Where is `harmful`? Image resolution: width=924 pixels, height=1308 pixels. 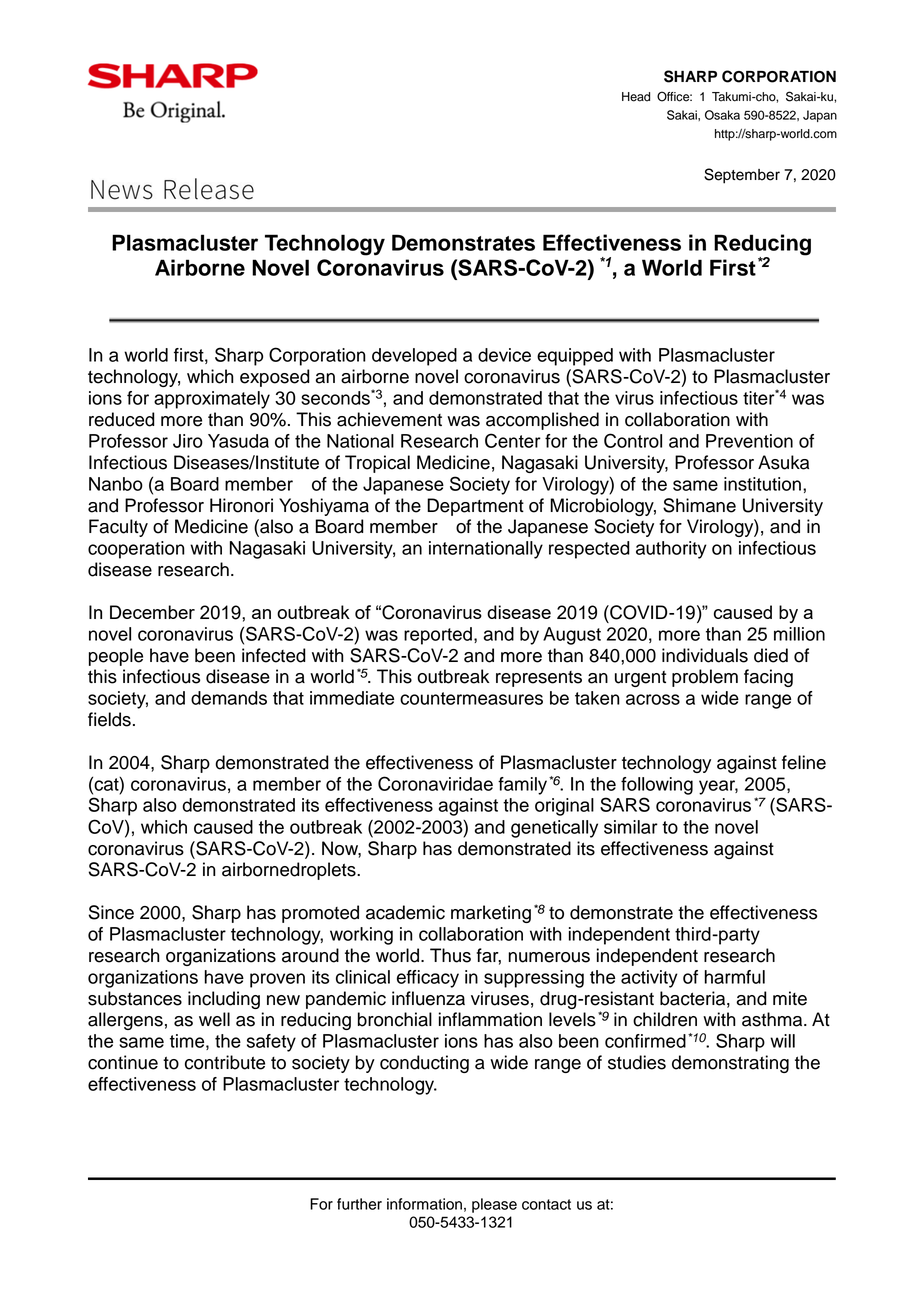
harmful is located at coordinates (734, 977).
